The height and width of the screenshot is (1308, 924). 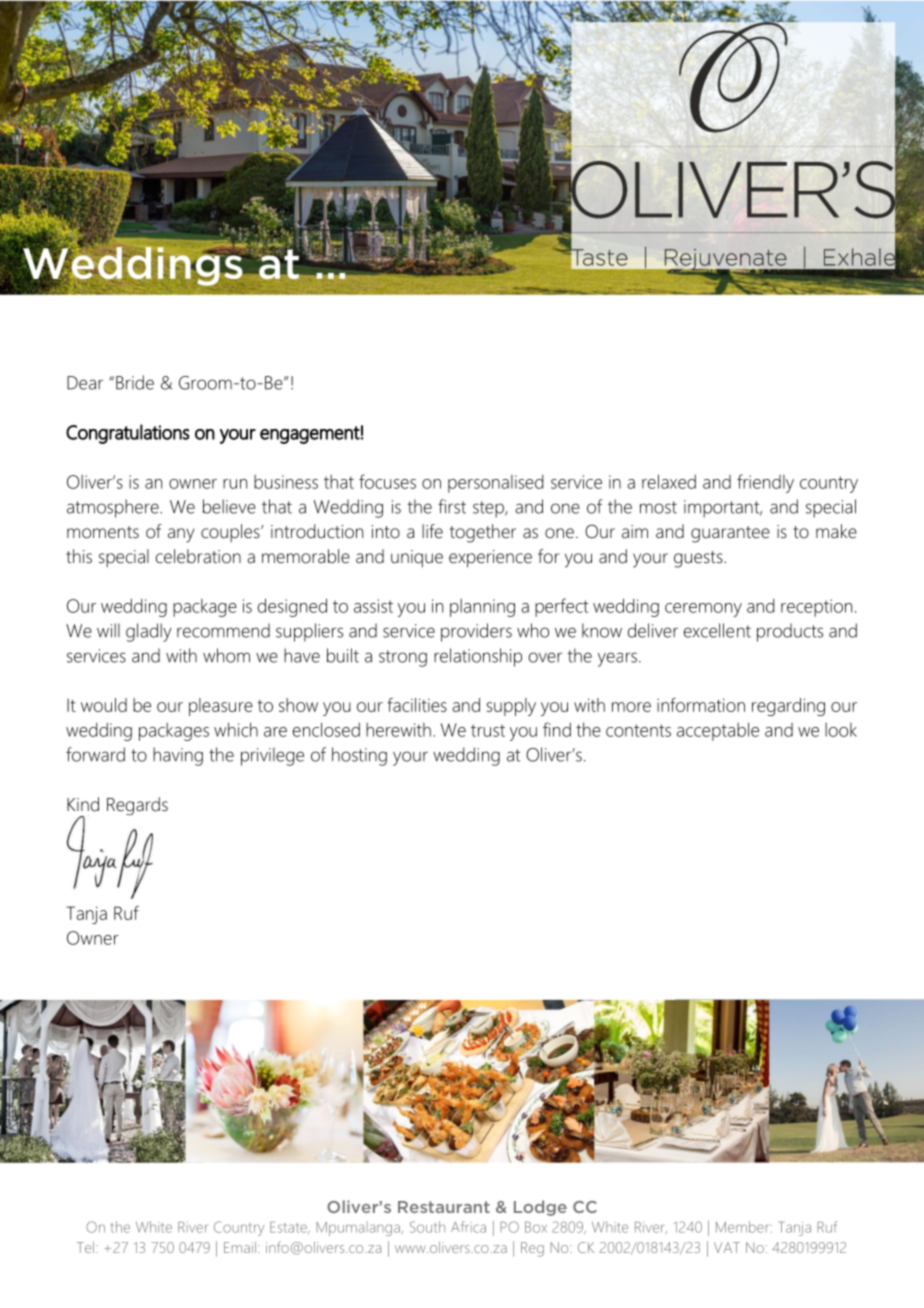 What do you see at coordinates (240, 1247) in the screenshot?
I see `Email` at bounding box center [240, 1247].
